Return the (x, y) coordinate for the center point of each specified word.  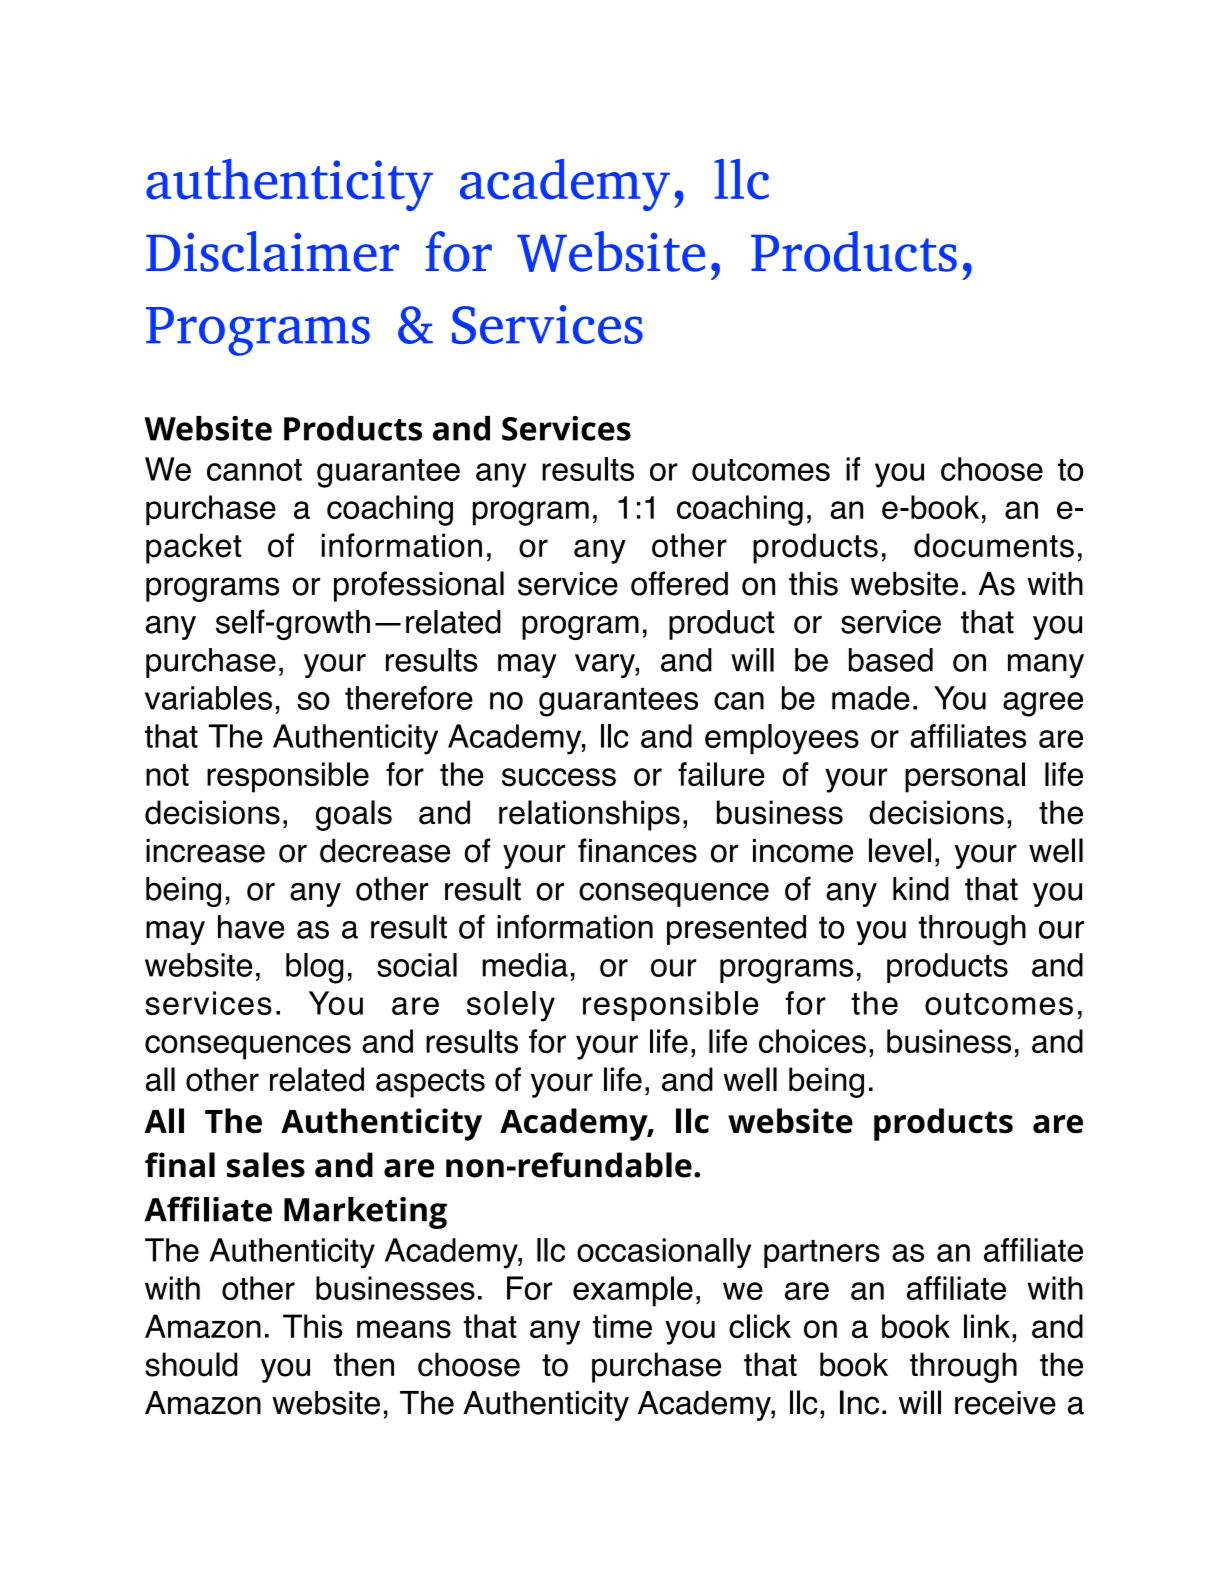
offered (679, 583)
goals (354, 815)
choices (812, 1041)
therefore (409, 698)
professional (419, 586)
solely (511, 1006)
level (900, 850)
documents (994, 545)
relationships (589, 815)
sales (266, 1165)
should (191, 1364)
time (622, 1326)
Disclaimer (272, 251)
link (987, 1326)
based (891, 660)
